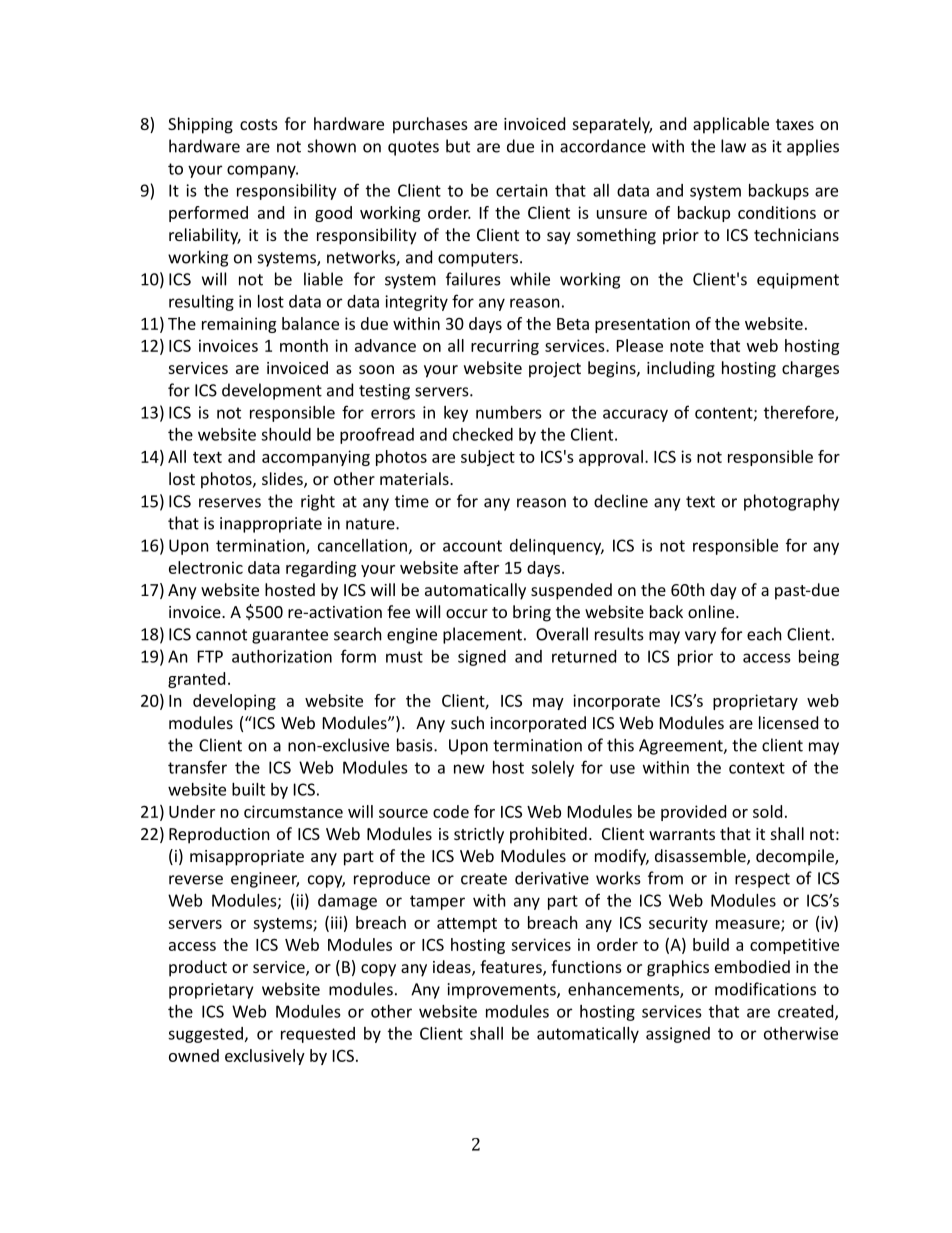  I want to click on costs, so click(259, 124).
